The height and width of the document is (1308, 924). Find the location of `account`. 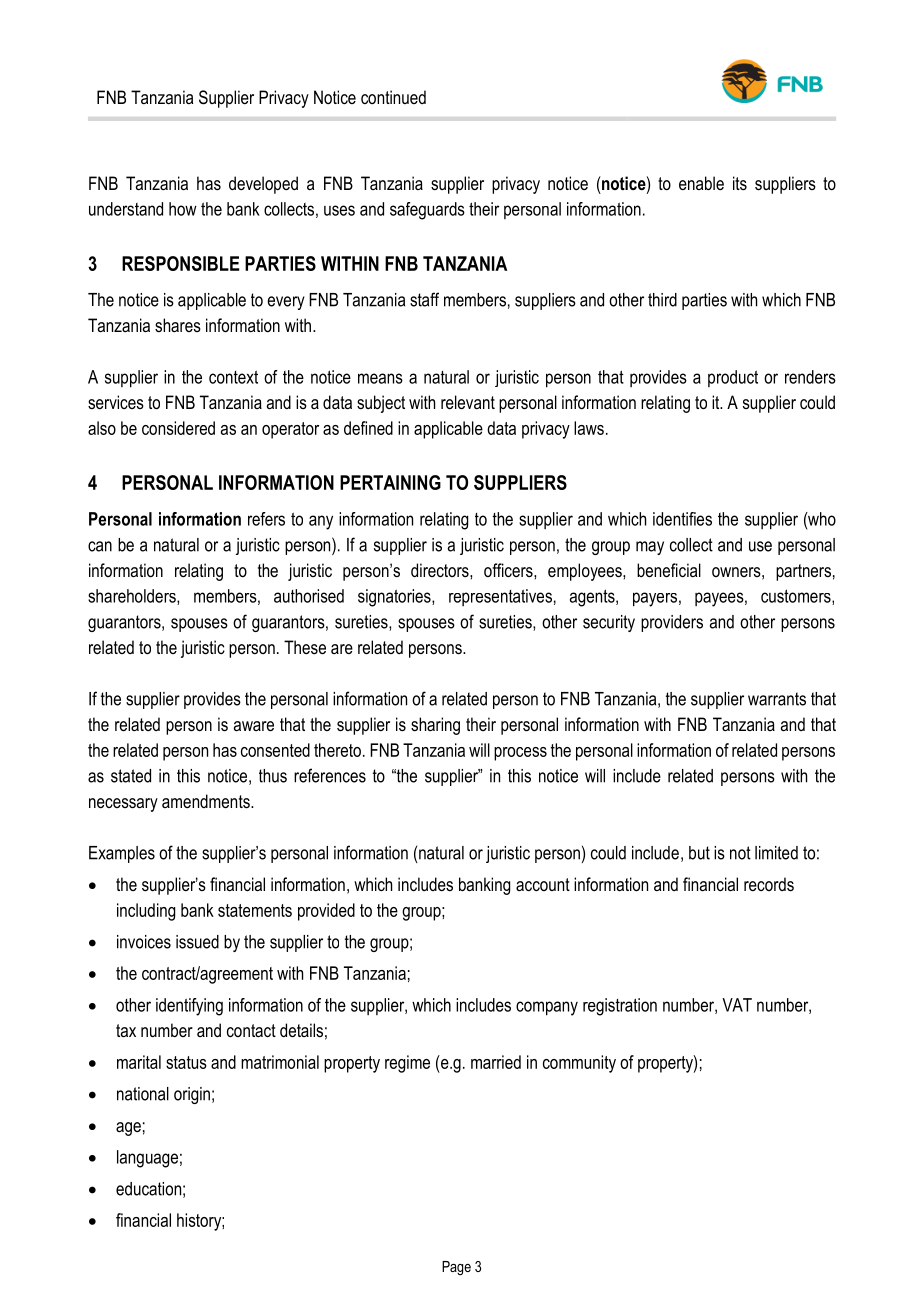

account is located at coordinates (543, 884).
